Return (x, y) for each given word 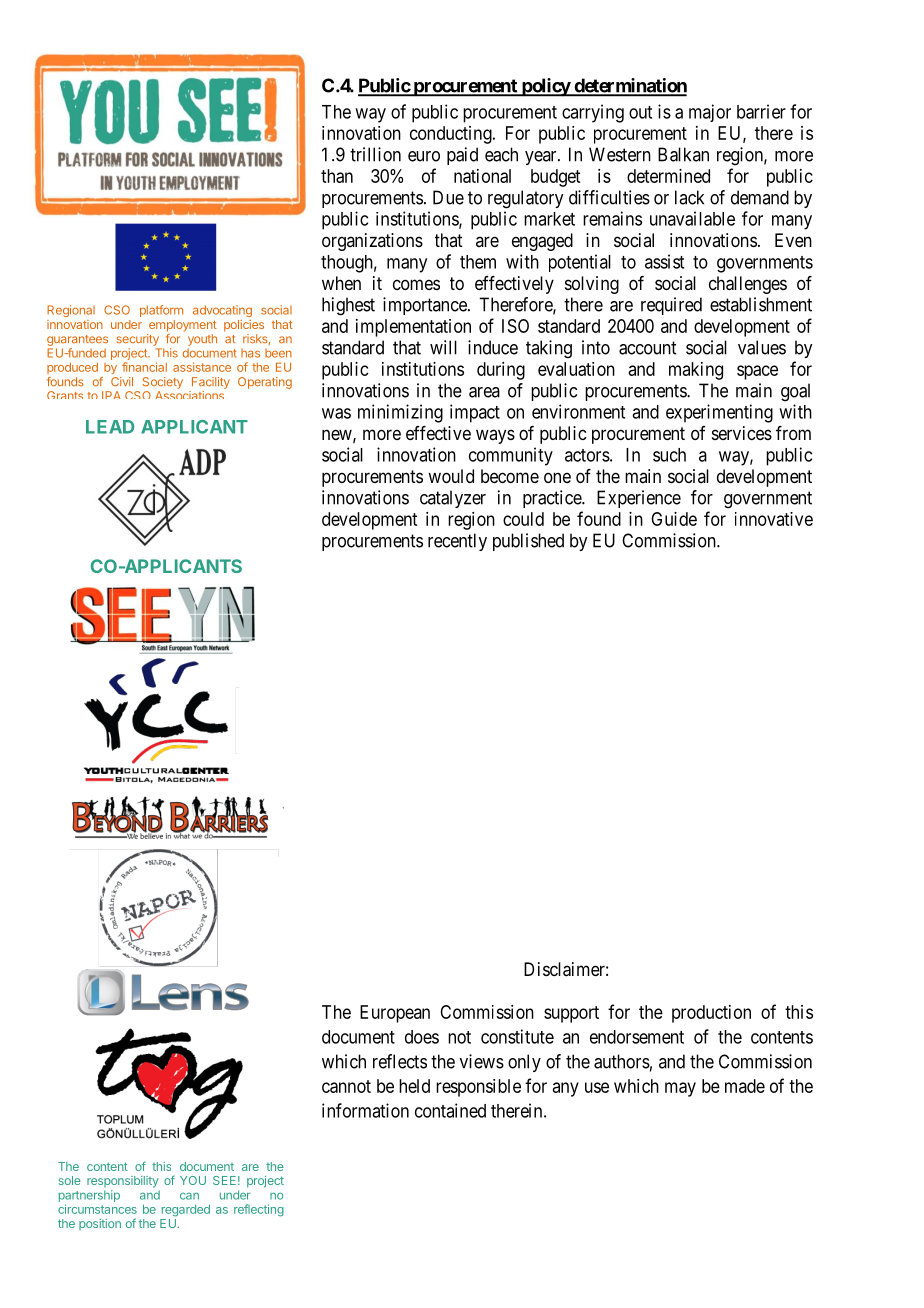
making (696, 371)
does (422, 1037)
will (443, 347)
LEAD (110, 427)
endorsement (637, 1037)
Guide (674, 519)
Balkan (683, 154)
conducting (452, 135)
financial (144, 367)
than (337, 176)
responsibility (123, 1182)
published (528, 542)
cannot (346, 1086)
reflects (400, 1061)
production (711, 1014)
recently (457, 542)
